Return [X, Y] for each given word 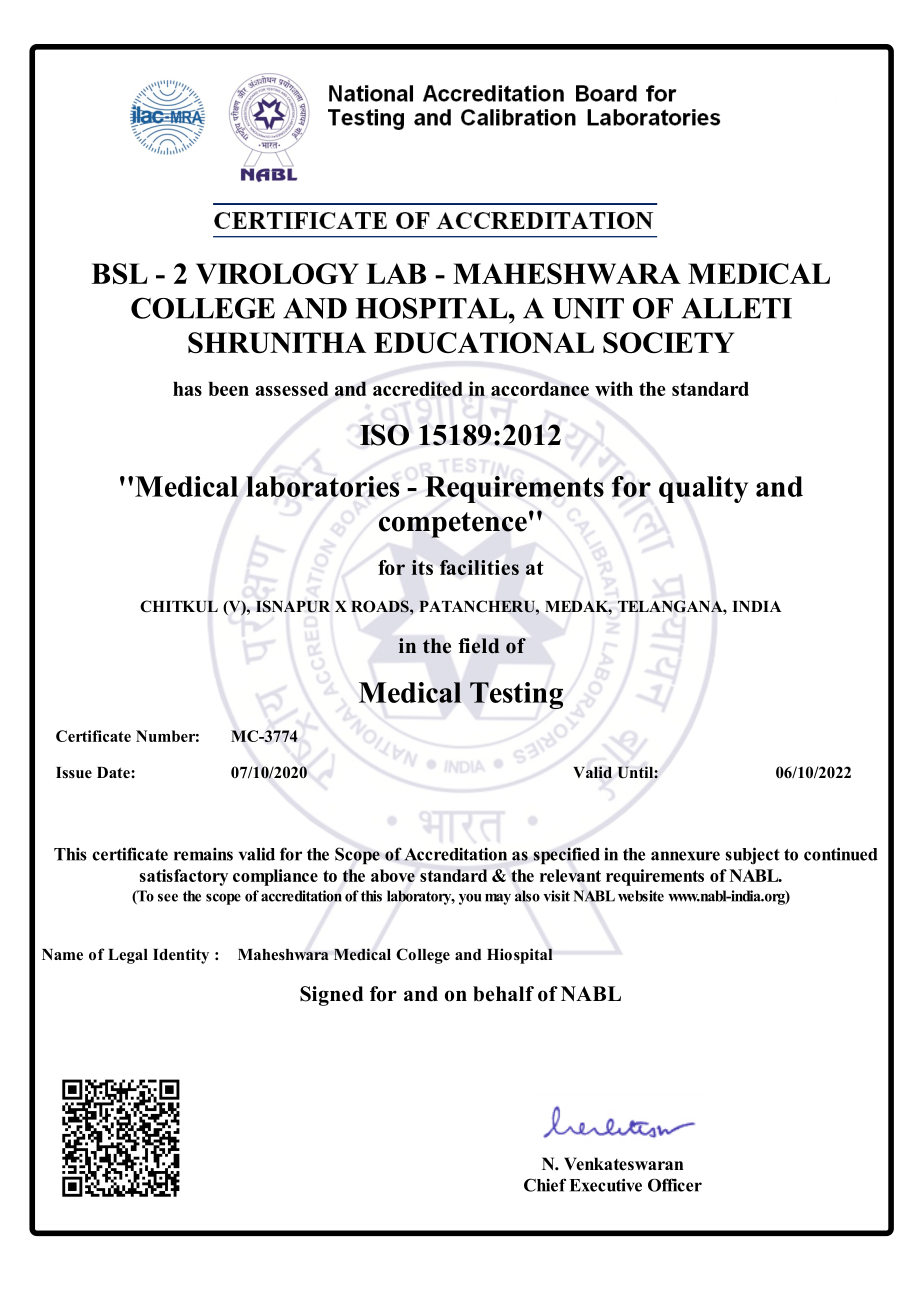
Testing [516, 695]
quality [703, 489]
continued [841, 854]
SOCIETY [668, 342]
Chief [545, 1185]
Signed [331, 996]
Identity [181, 956]
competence [453, 525]
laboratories [322, 486]
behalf [503, 994]
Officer [675, 1185]
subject [753, 855]
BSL [119, 273]
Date [114, 773]
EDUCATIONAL [484, 342]
